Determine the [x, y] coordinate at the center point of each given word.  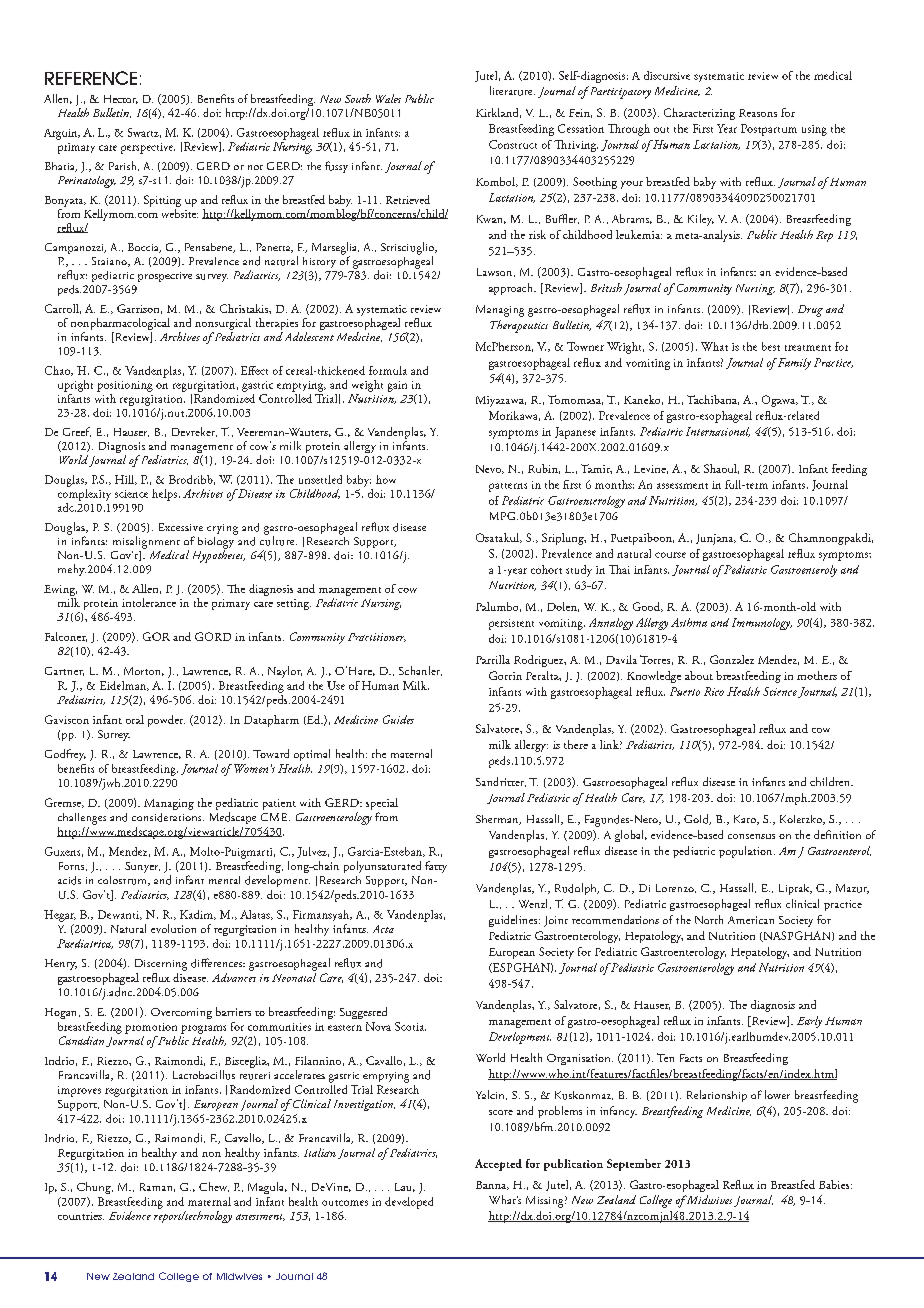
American [751, 920]
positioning [125, 386]
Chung [95, 1188]
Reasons [758, 113]
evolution [173, 928]
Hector [121, 99]
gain [397, 386]
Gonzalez [732, 659]
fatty [436, 867]
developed [409, 1203]
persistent [511, 624]
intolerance [149, 602]
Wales [388, 98]
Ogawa [780, 401]
